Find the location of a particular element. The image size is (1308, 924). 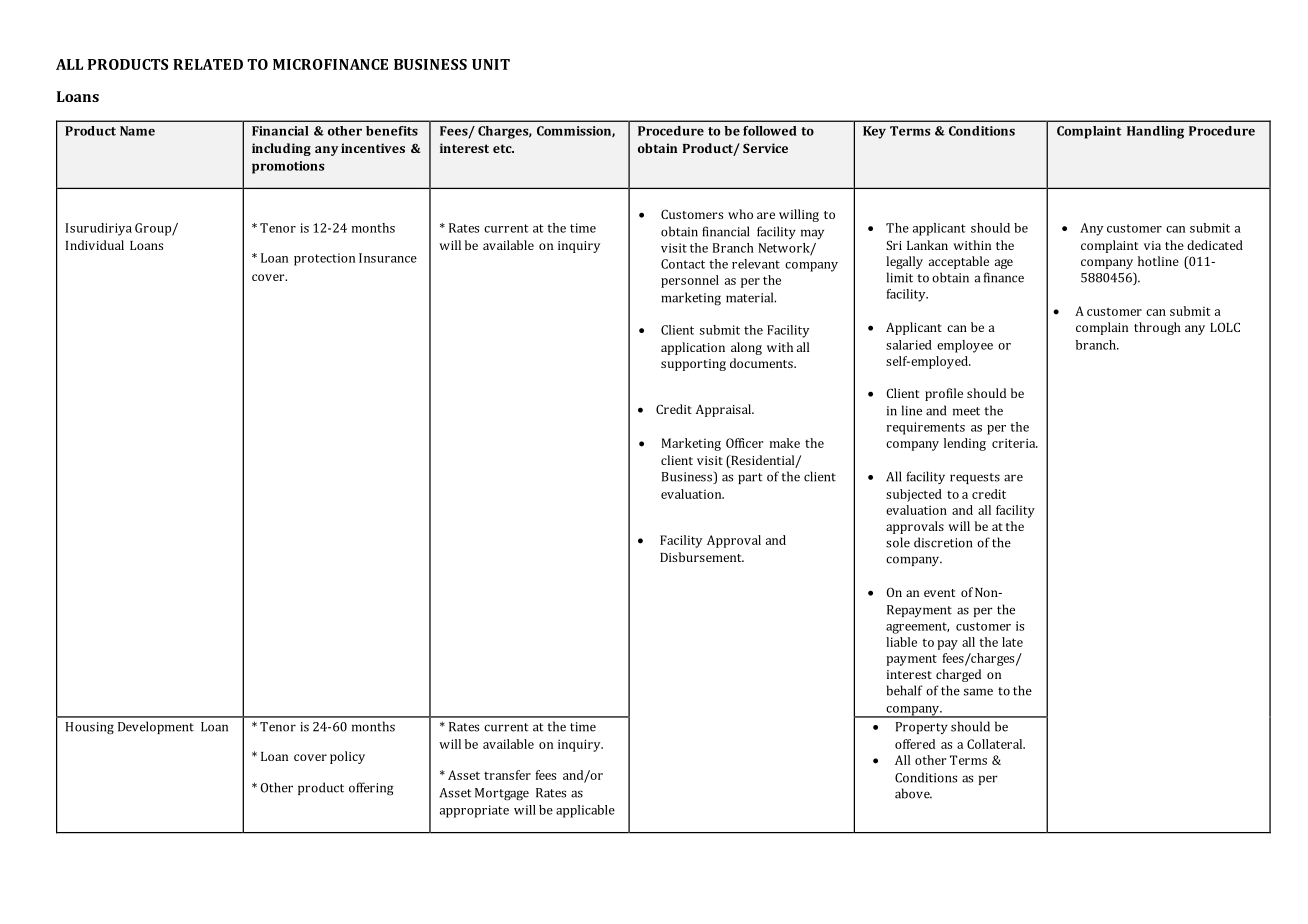

applicable is located at coordinates (585, 811).
